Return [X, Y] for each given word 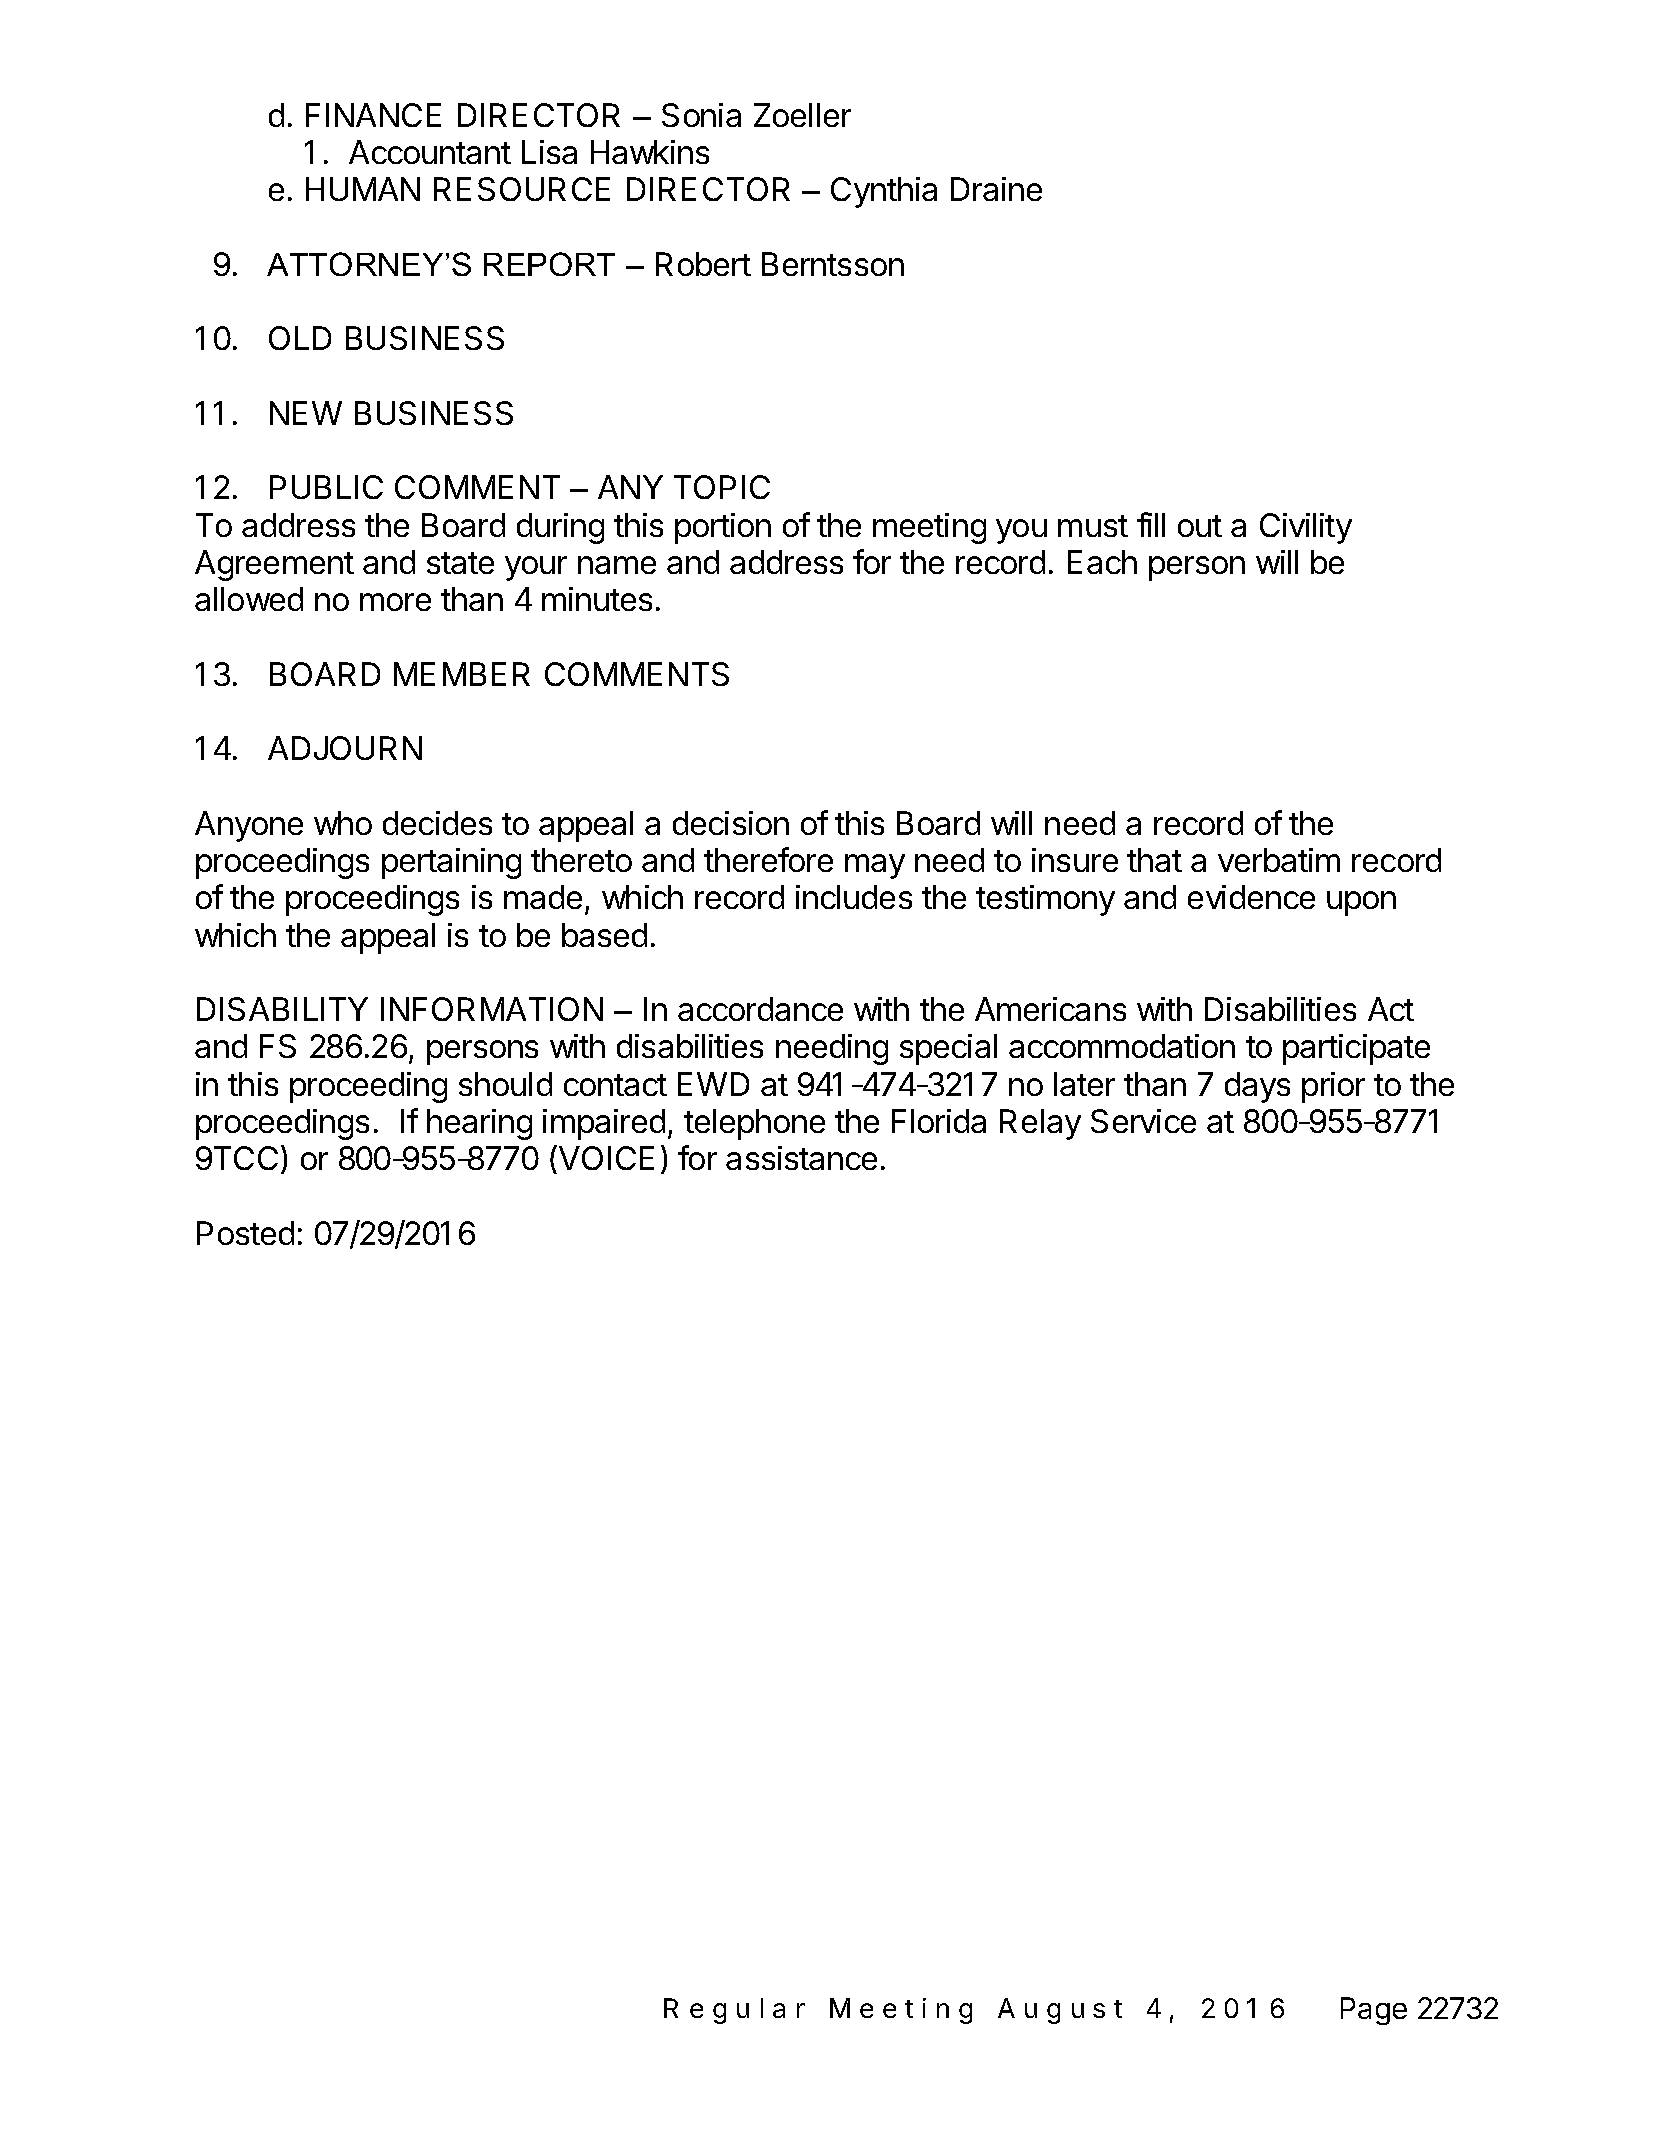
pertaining [451, 863]
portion [723, 528]
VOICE [606, 1158]
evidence [1251, 897]
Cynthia [884, 192]
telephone [754, 1124]
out [1200, 526]
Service [1143, 1121]
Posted [245, 1233]
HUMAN [363, 189]
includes [854, 897]
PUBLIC [326, 487]
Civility [1306, 528]
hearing [479, 1124]
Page [1374, 2011]
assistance [801, 1158]
